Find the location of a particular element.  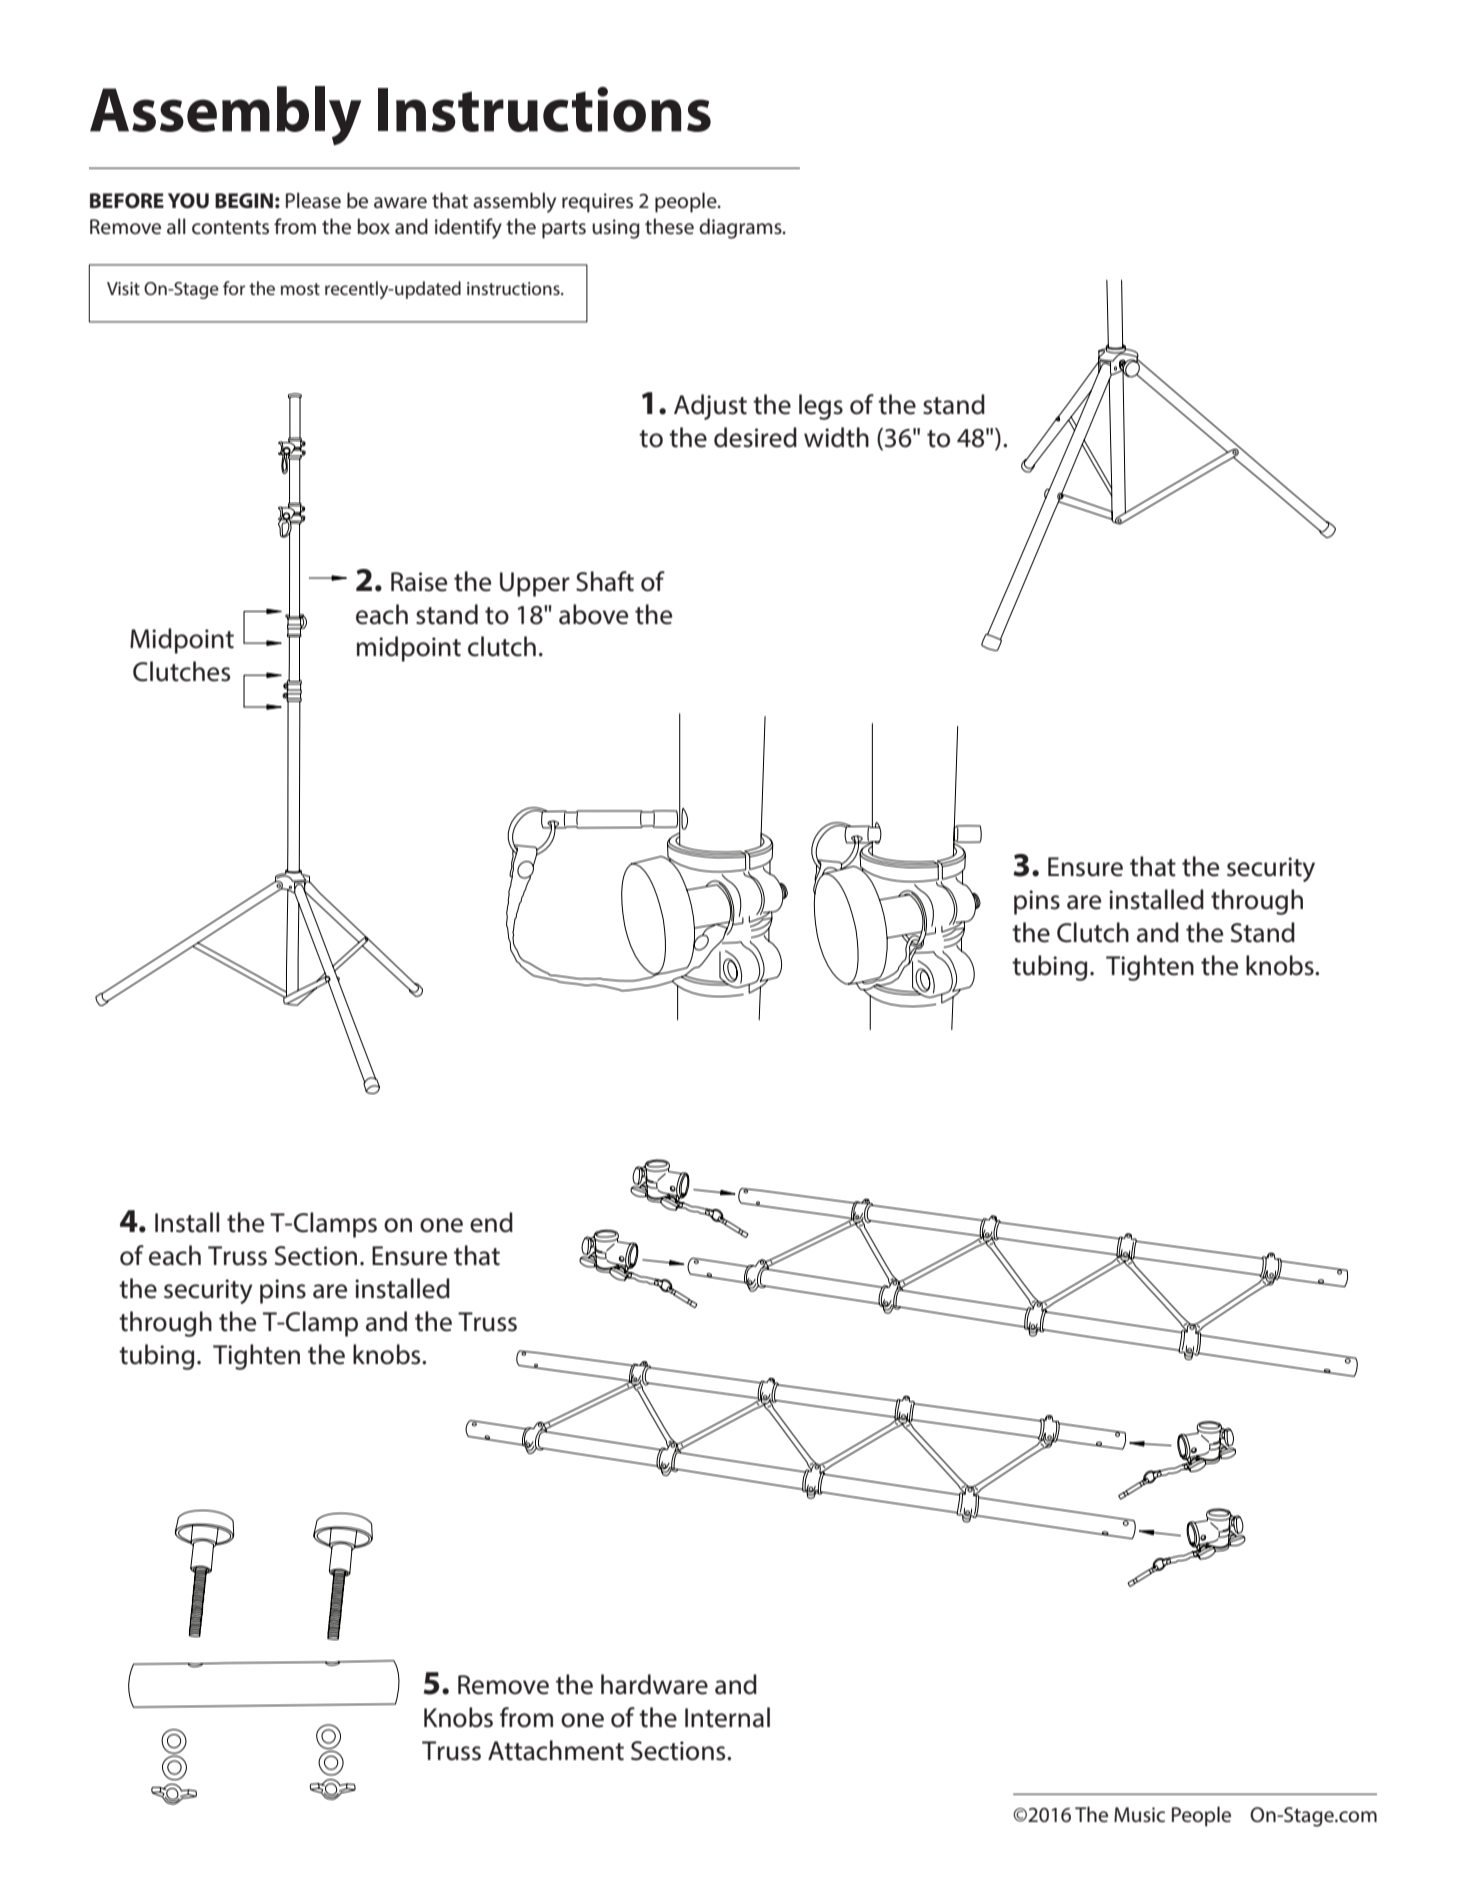

using is located at coordinates (616, 229).
